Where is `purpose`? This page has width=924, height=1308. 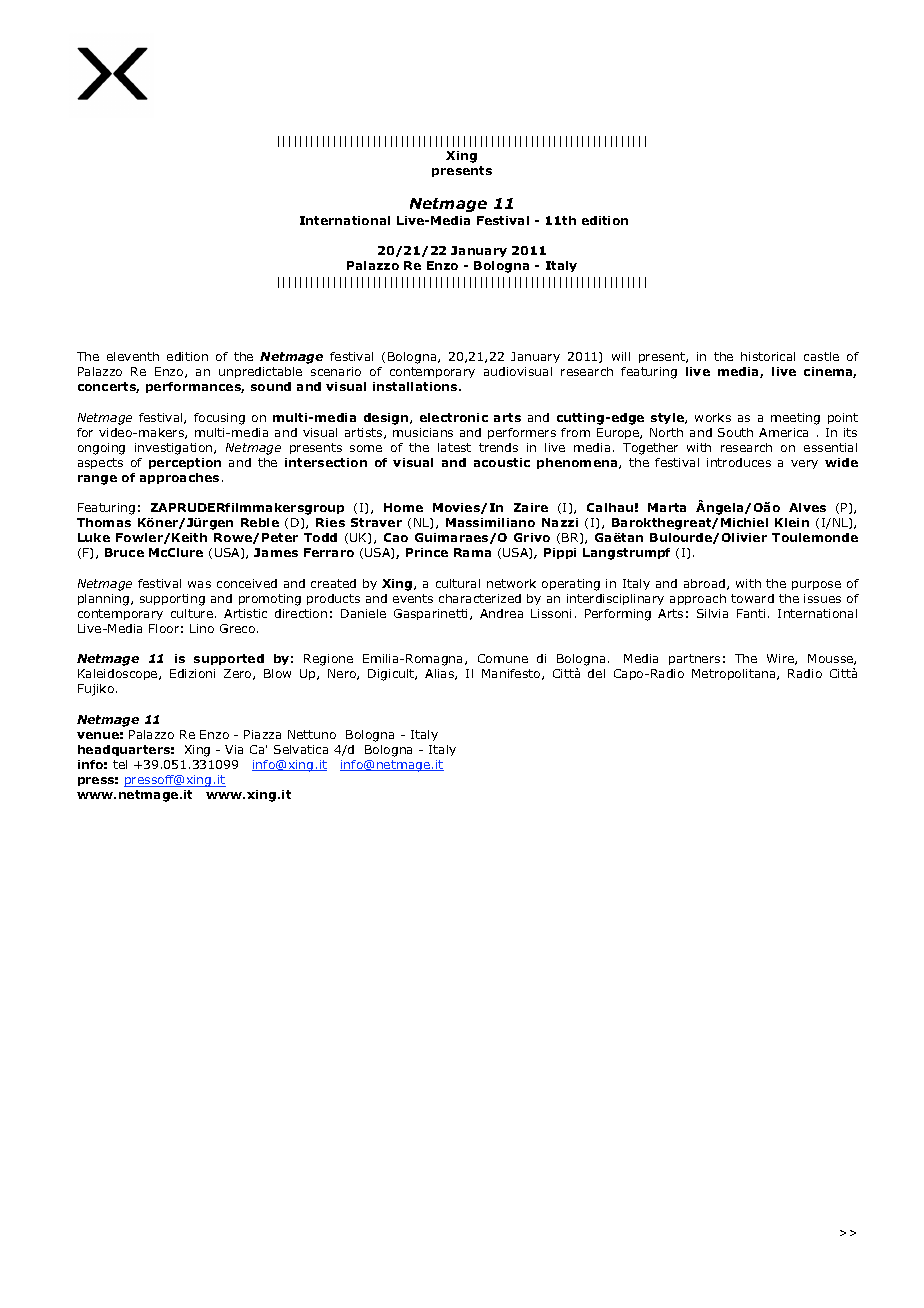
purpose is located at coordinates (816, 585).
